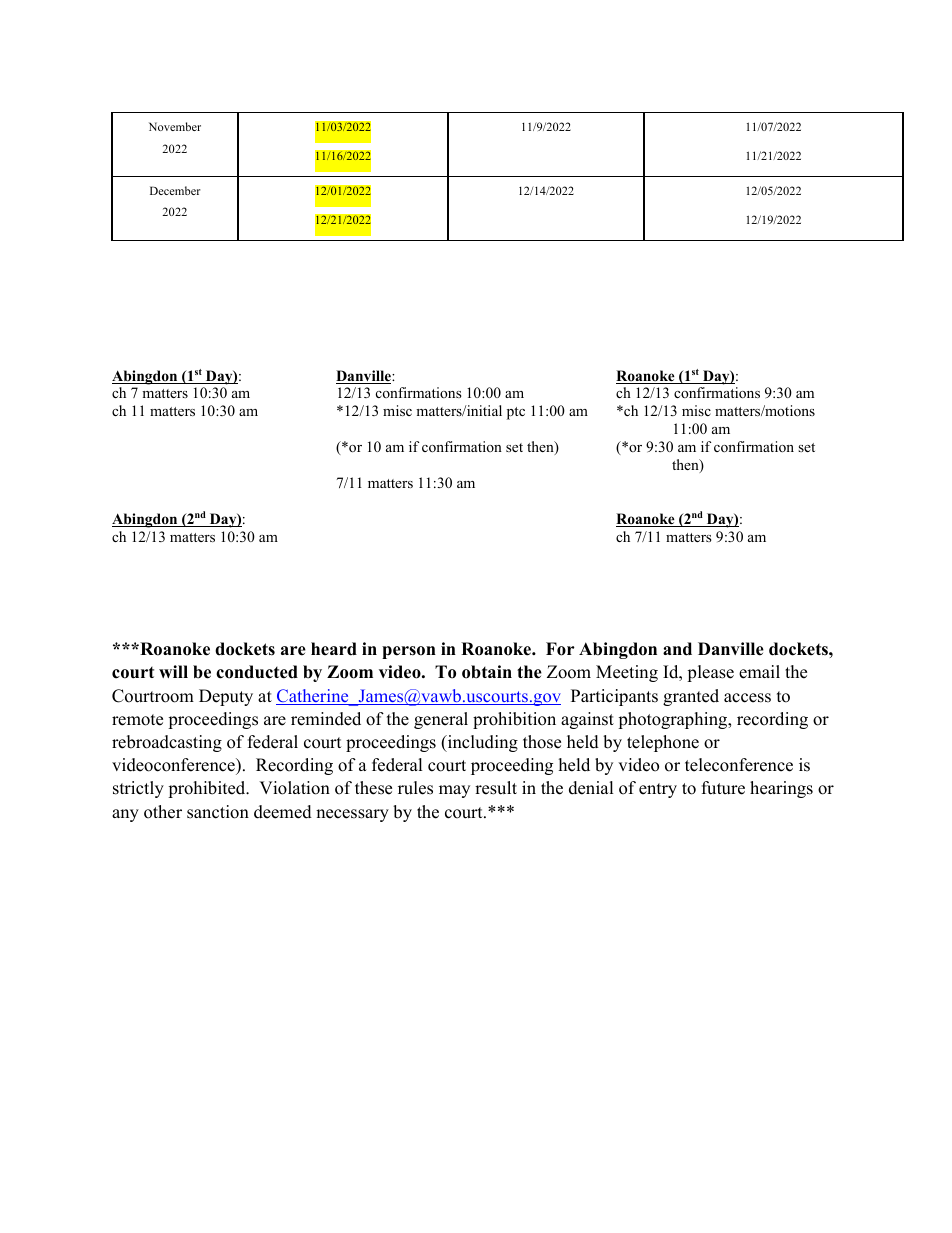 The height and width of the screenshot is (1233, 952). I want to click on person, so click(409, 652).
